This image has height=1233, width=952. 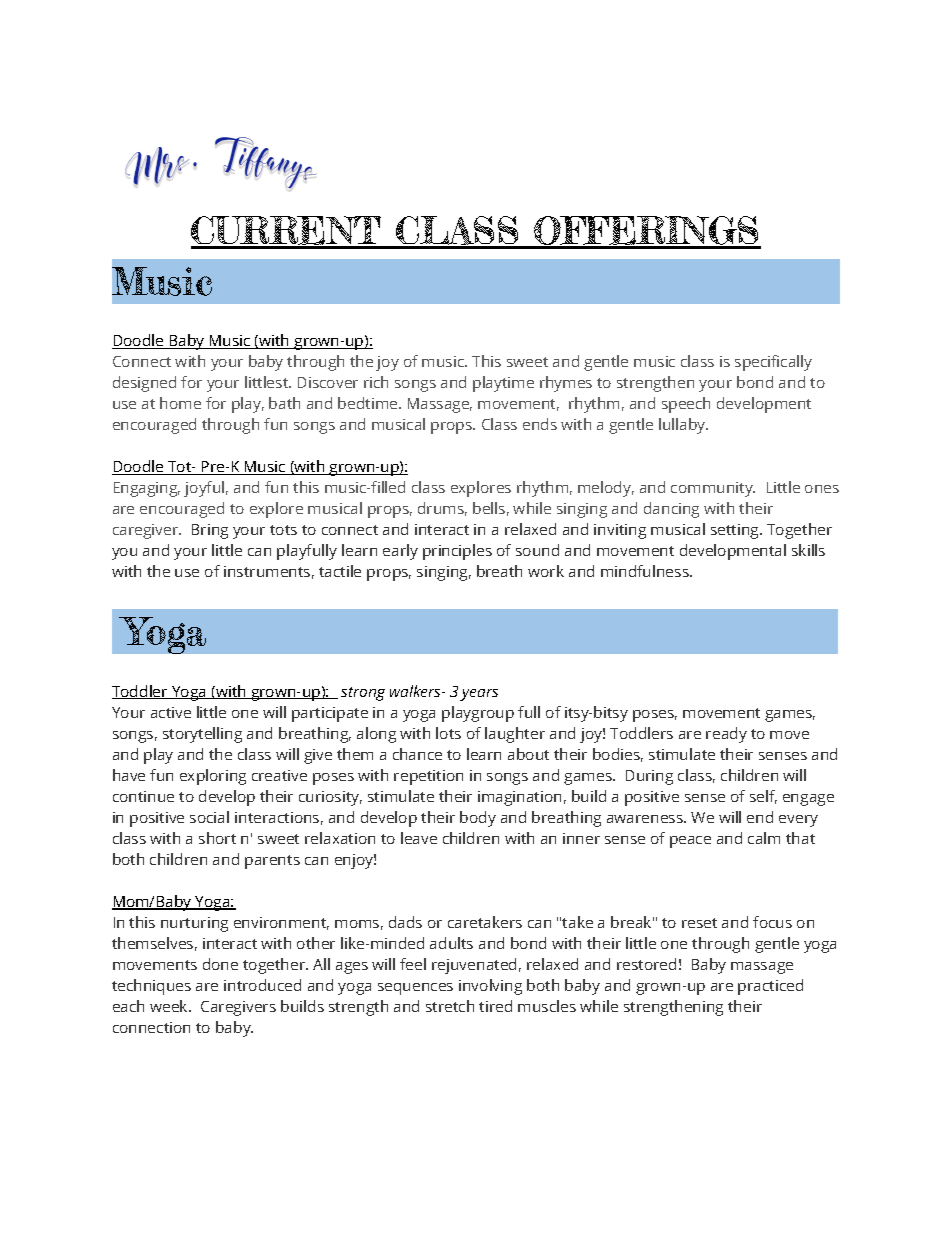 I want to click on mindfulness, so click(x=646, y=571).
